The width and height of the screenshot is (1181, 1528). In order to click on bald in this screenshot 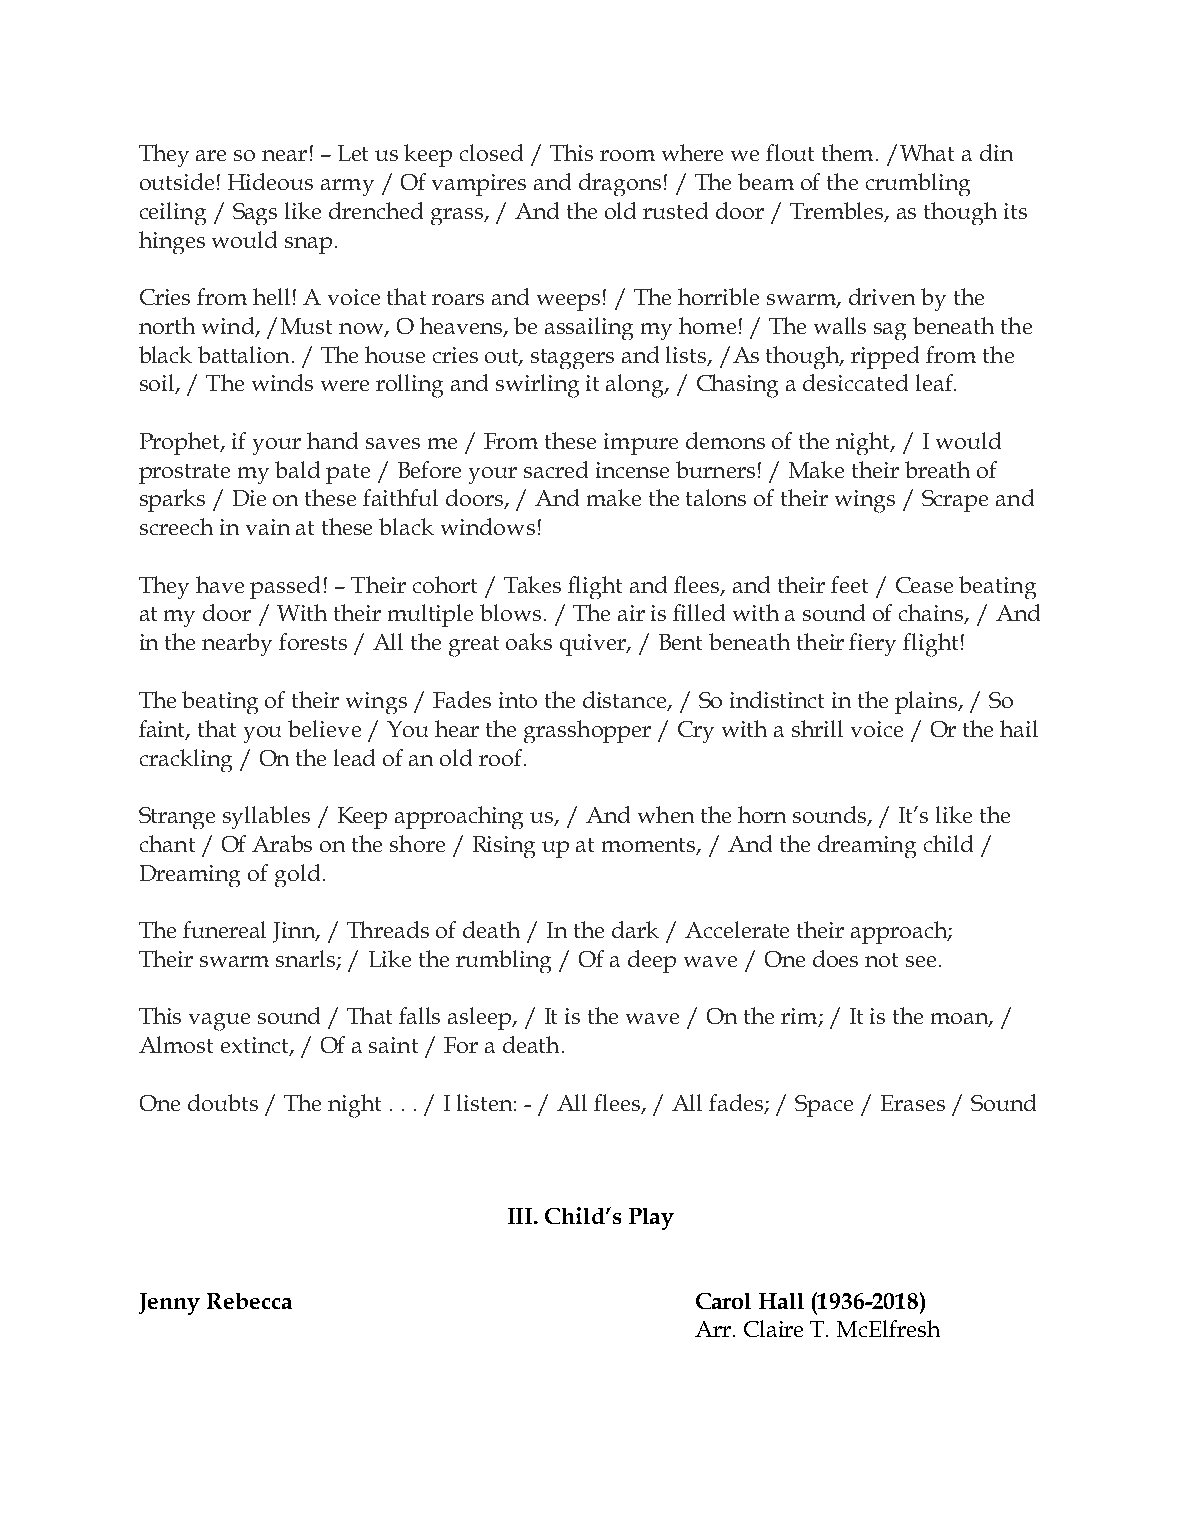, I will do `click(297, 469)`.
